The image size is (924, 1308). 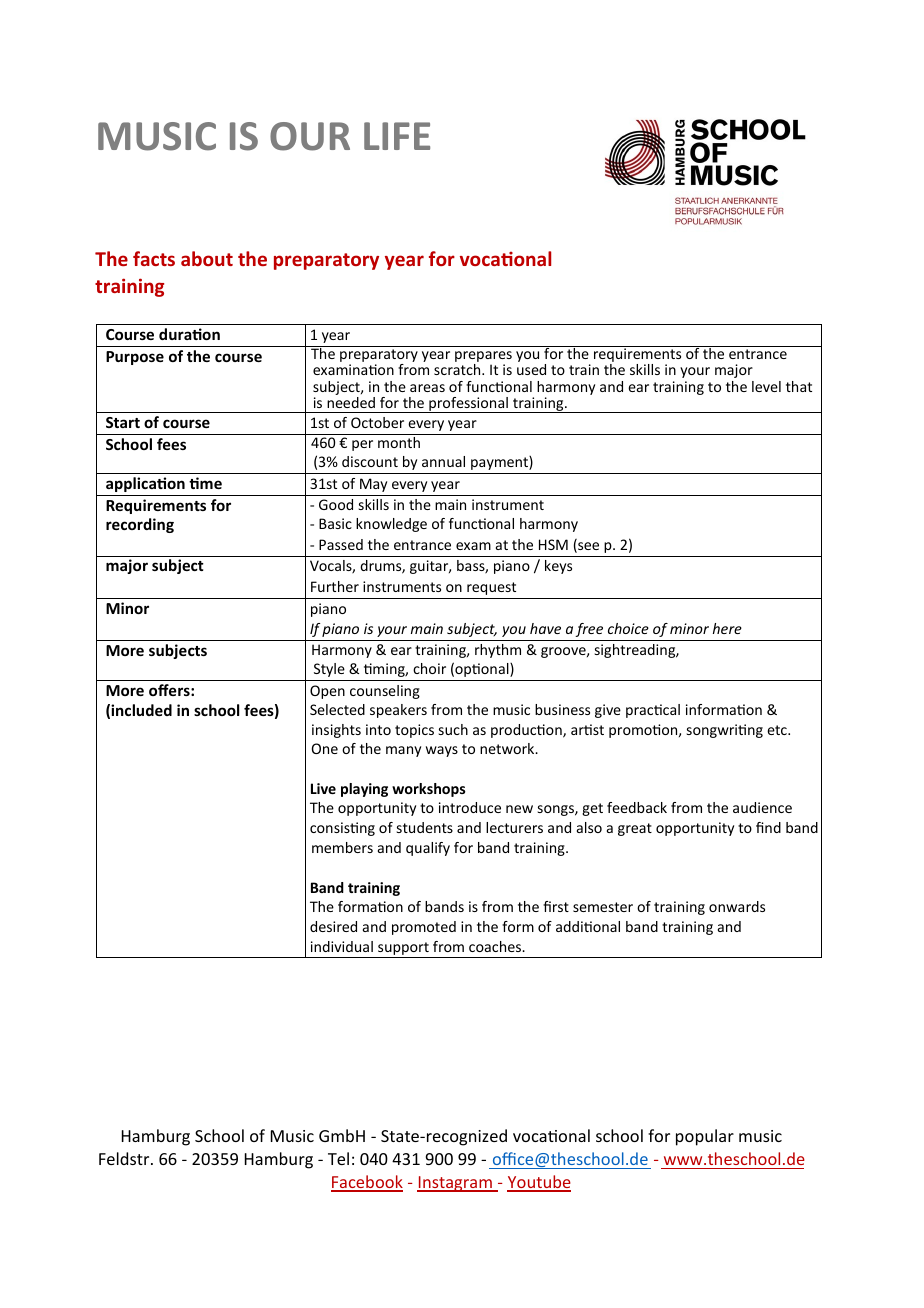 I want to click on that, so click(x=799, y=386).
